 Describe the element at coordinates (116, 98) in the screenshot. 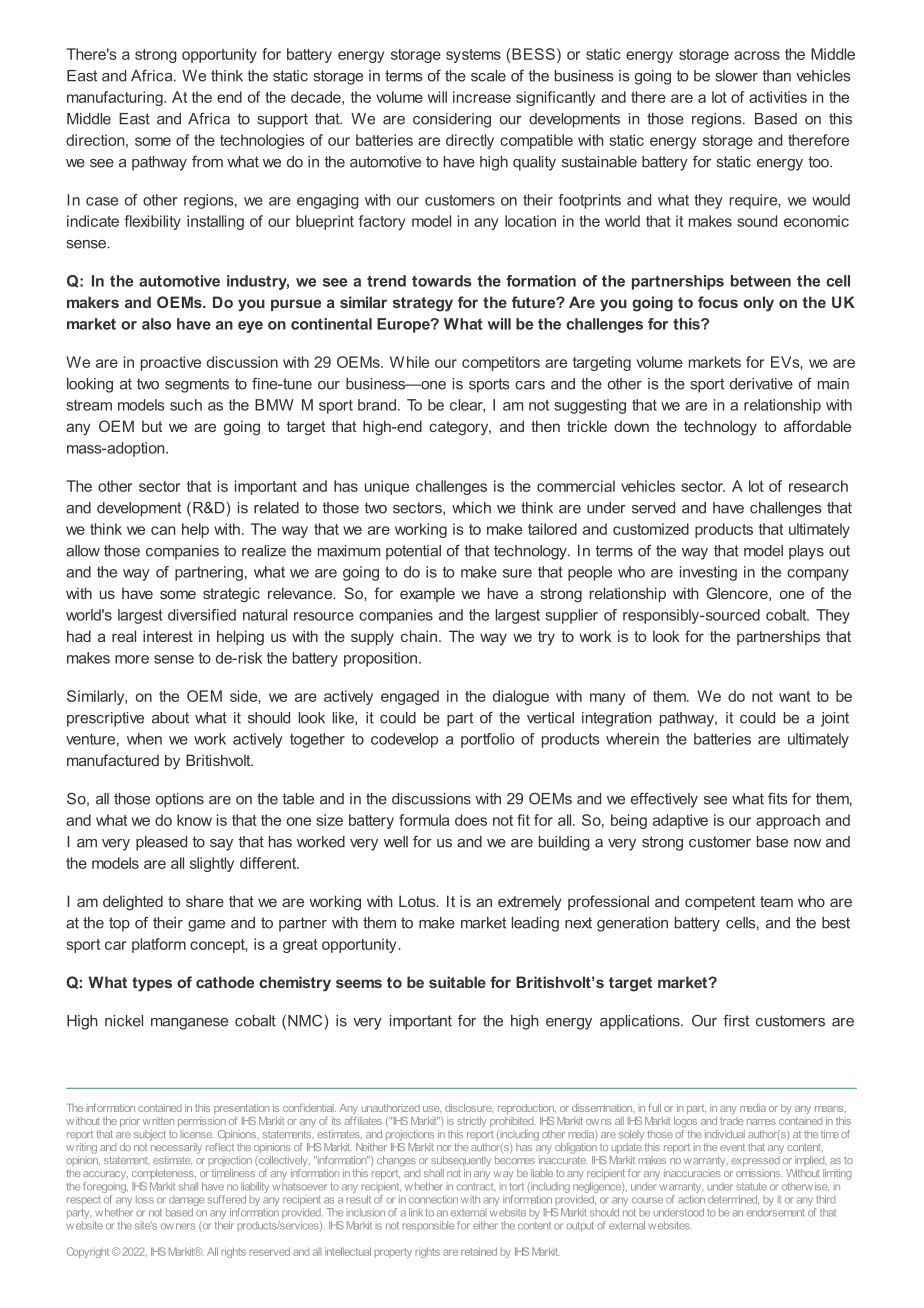

I see `manufacturing` at that location.
